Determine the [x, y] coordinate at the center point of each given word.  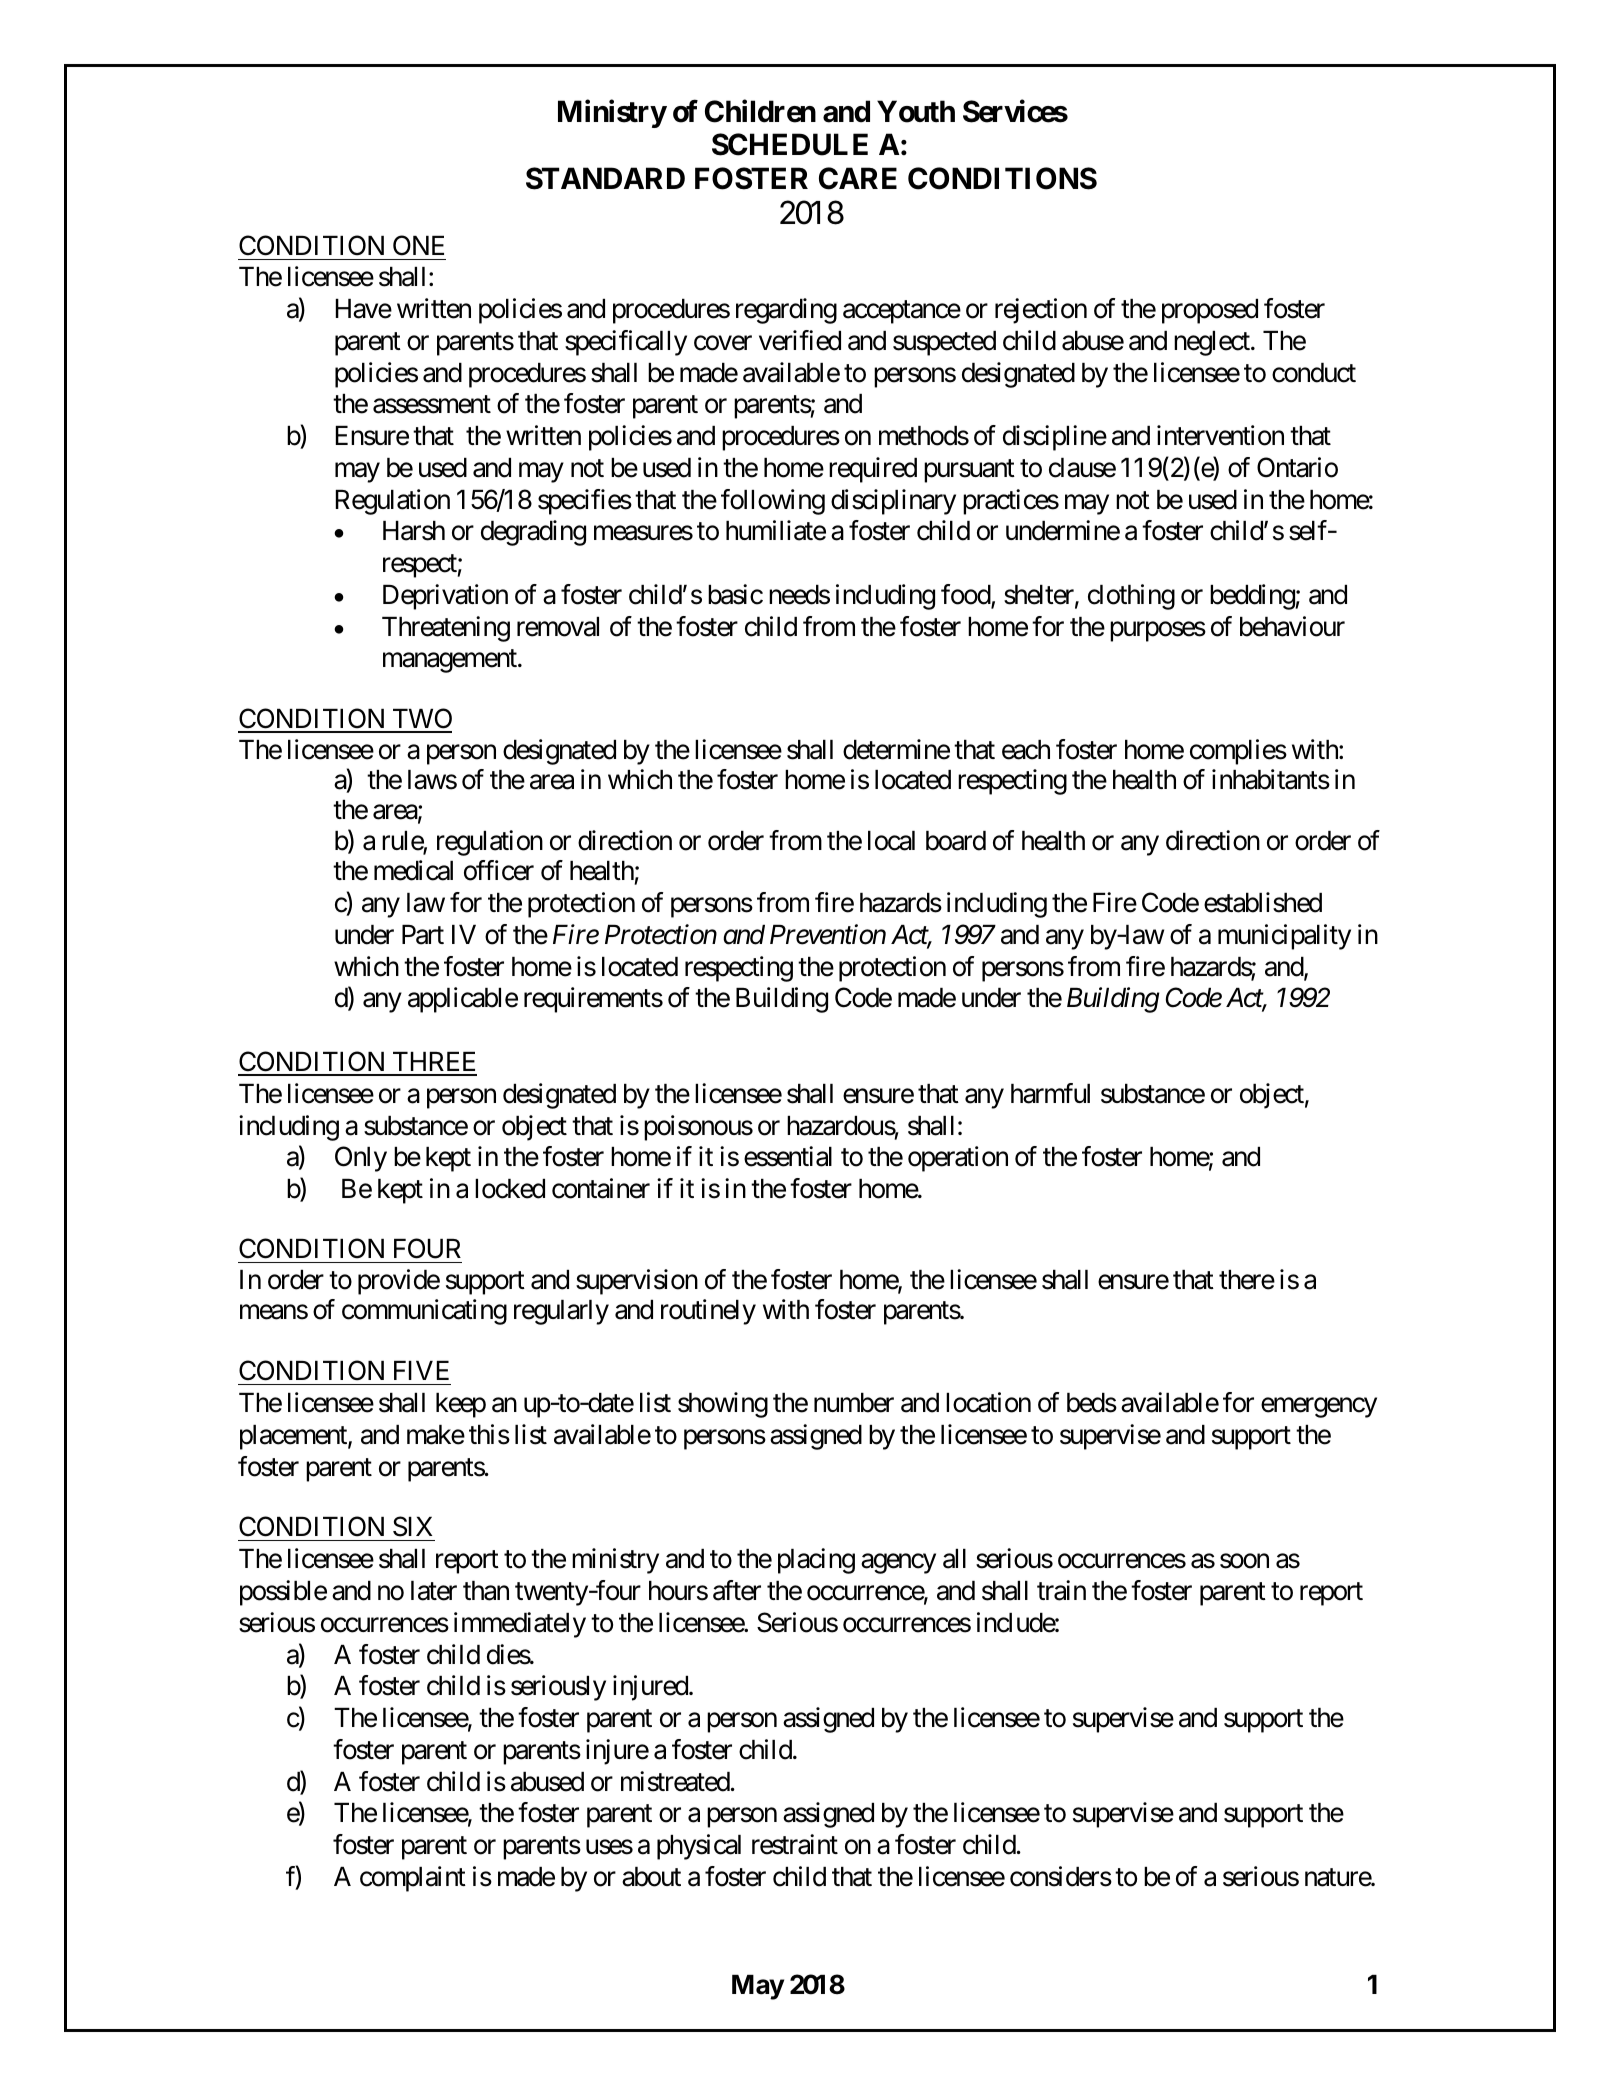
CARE [858, 178]
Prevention [828, 935]
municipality [1284, 937]
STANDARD [605, 178]
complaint [413, 1879]
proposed [1210, 311]
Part [423, 935]
